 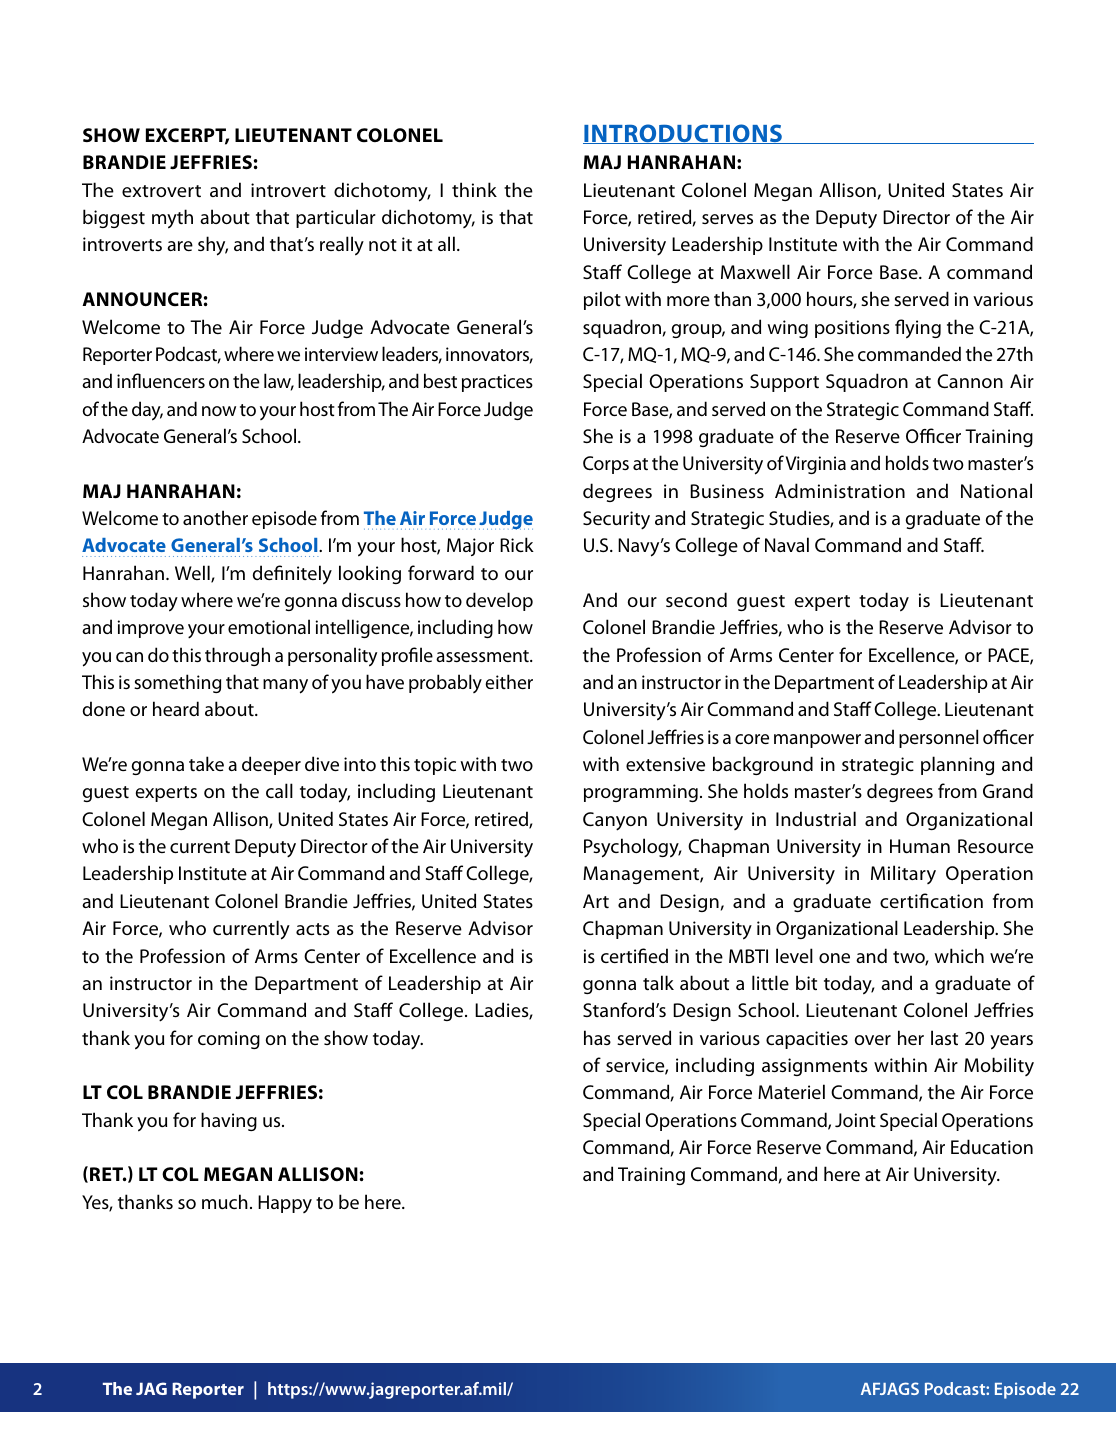 What do you see at coordinates (727, 219) in the screenshot?
I see `serves` at bounding box center [727, 219].
